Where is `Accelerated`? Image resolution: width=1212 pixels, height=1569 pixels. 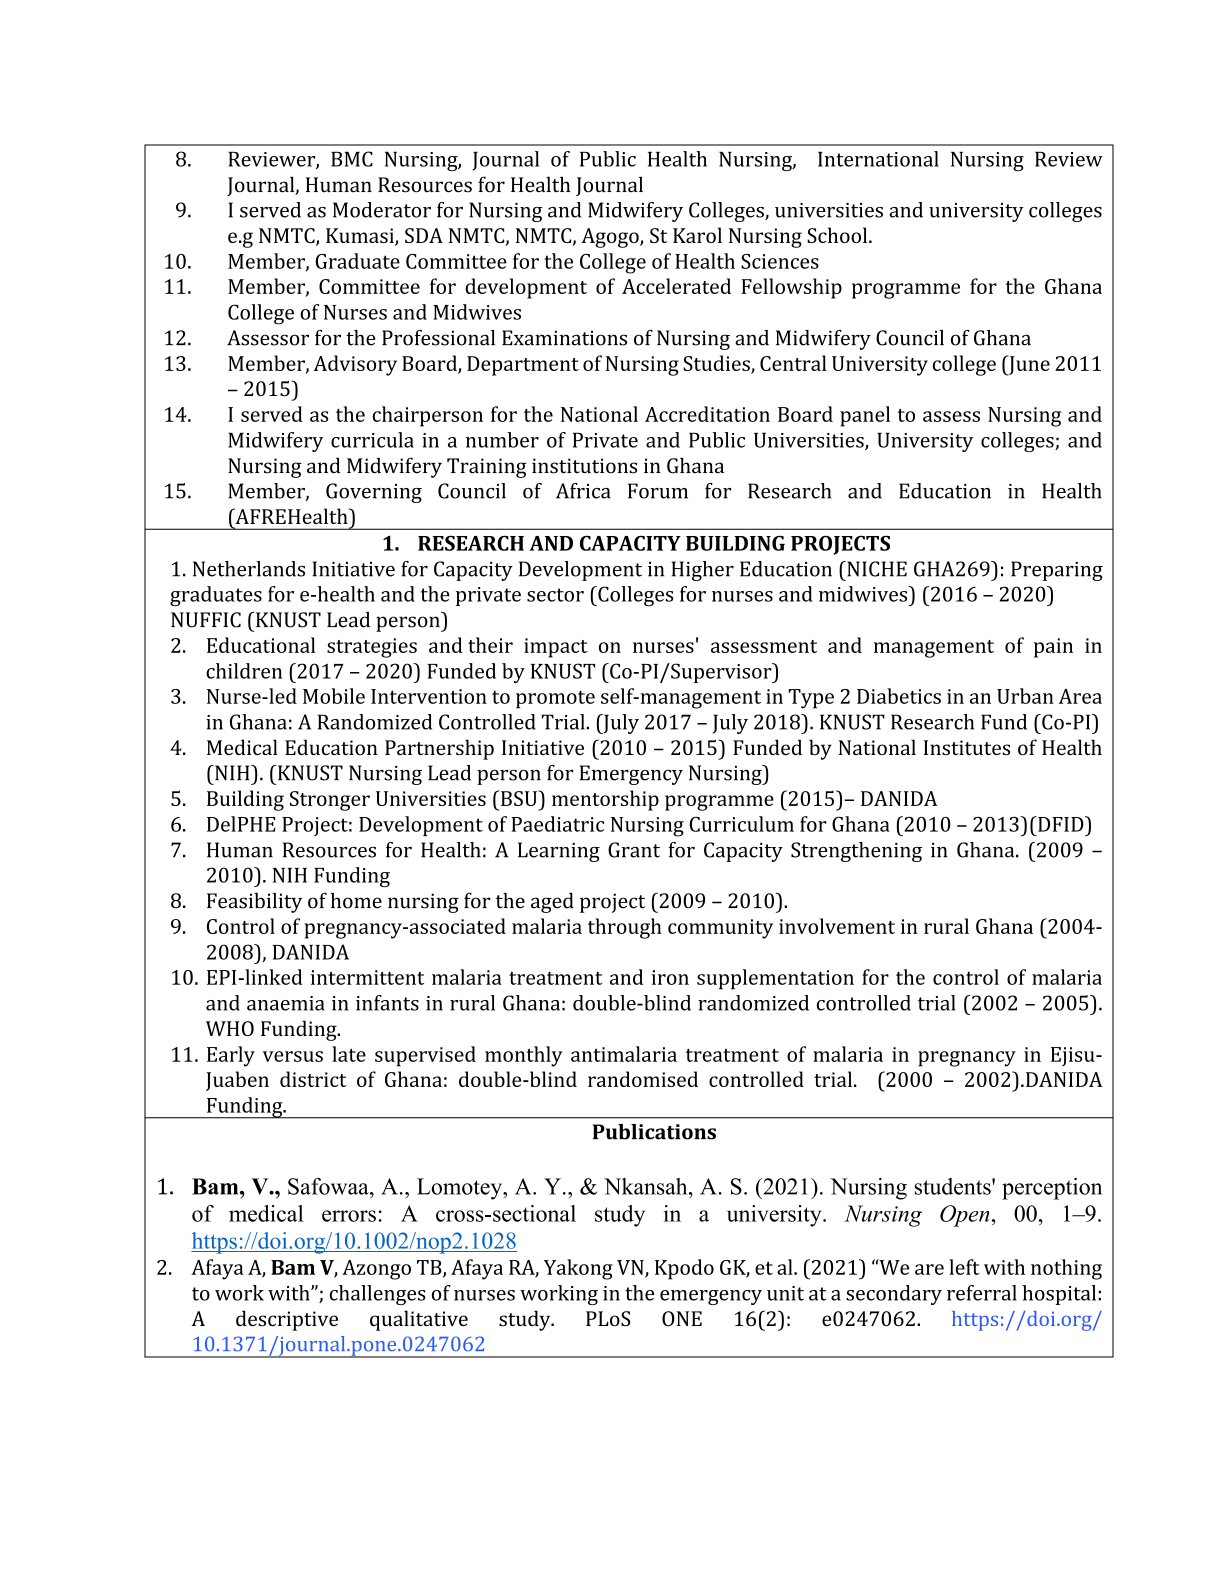
Accelerated is located at coordinates (676, 286).
